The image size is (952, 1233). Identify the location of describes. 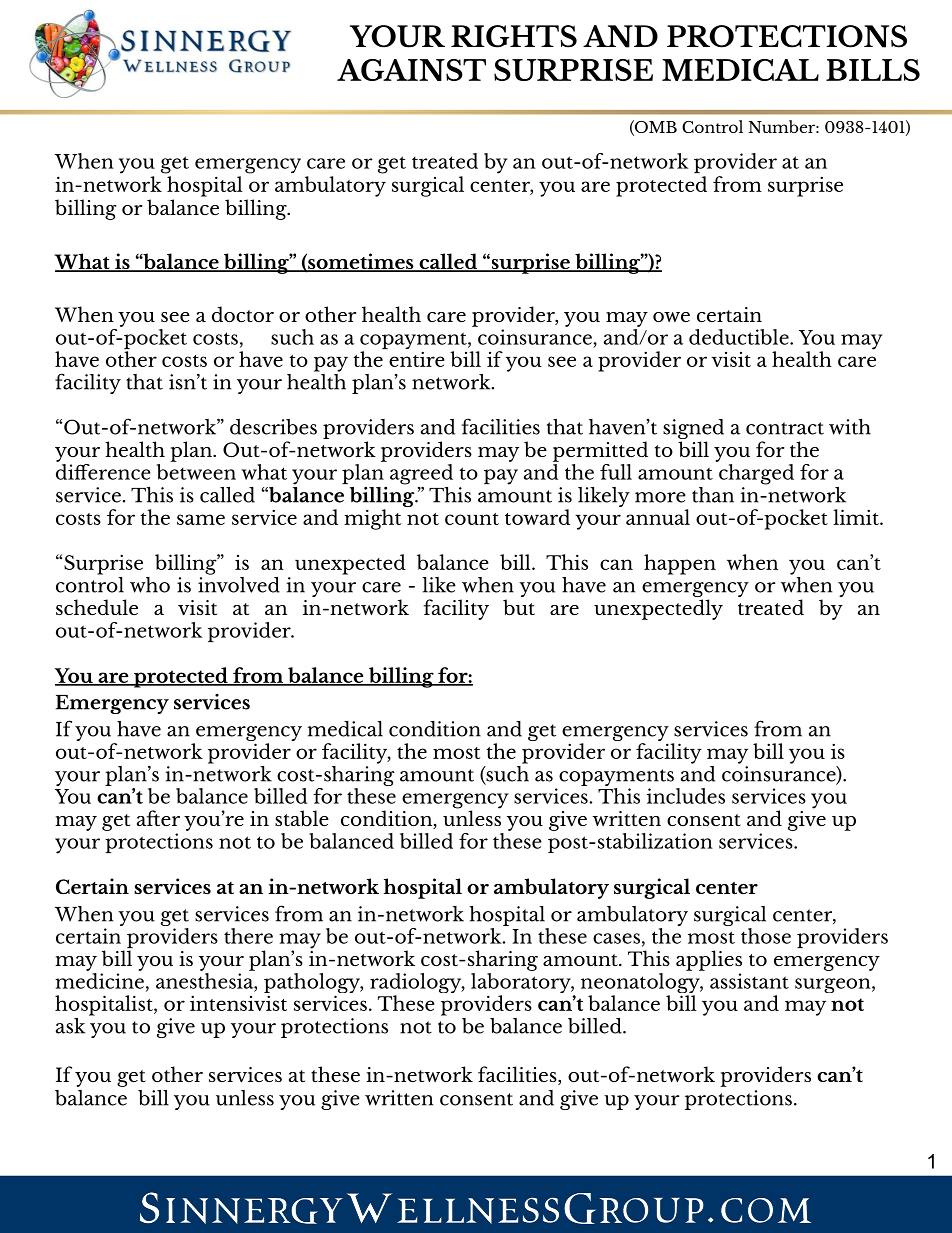
(273, 427).
